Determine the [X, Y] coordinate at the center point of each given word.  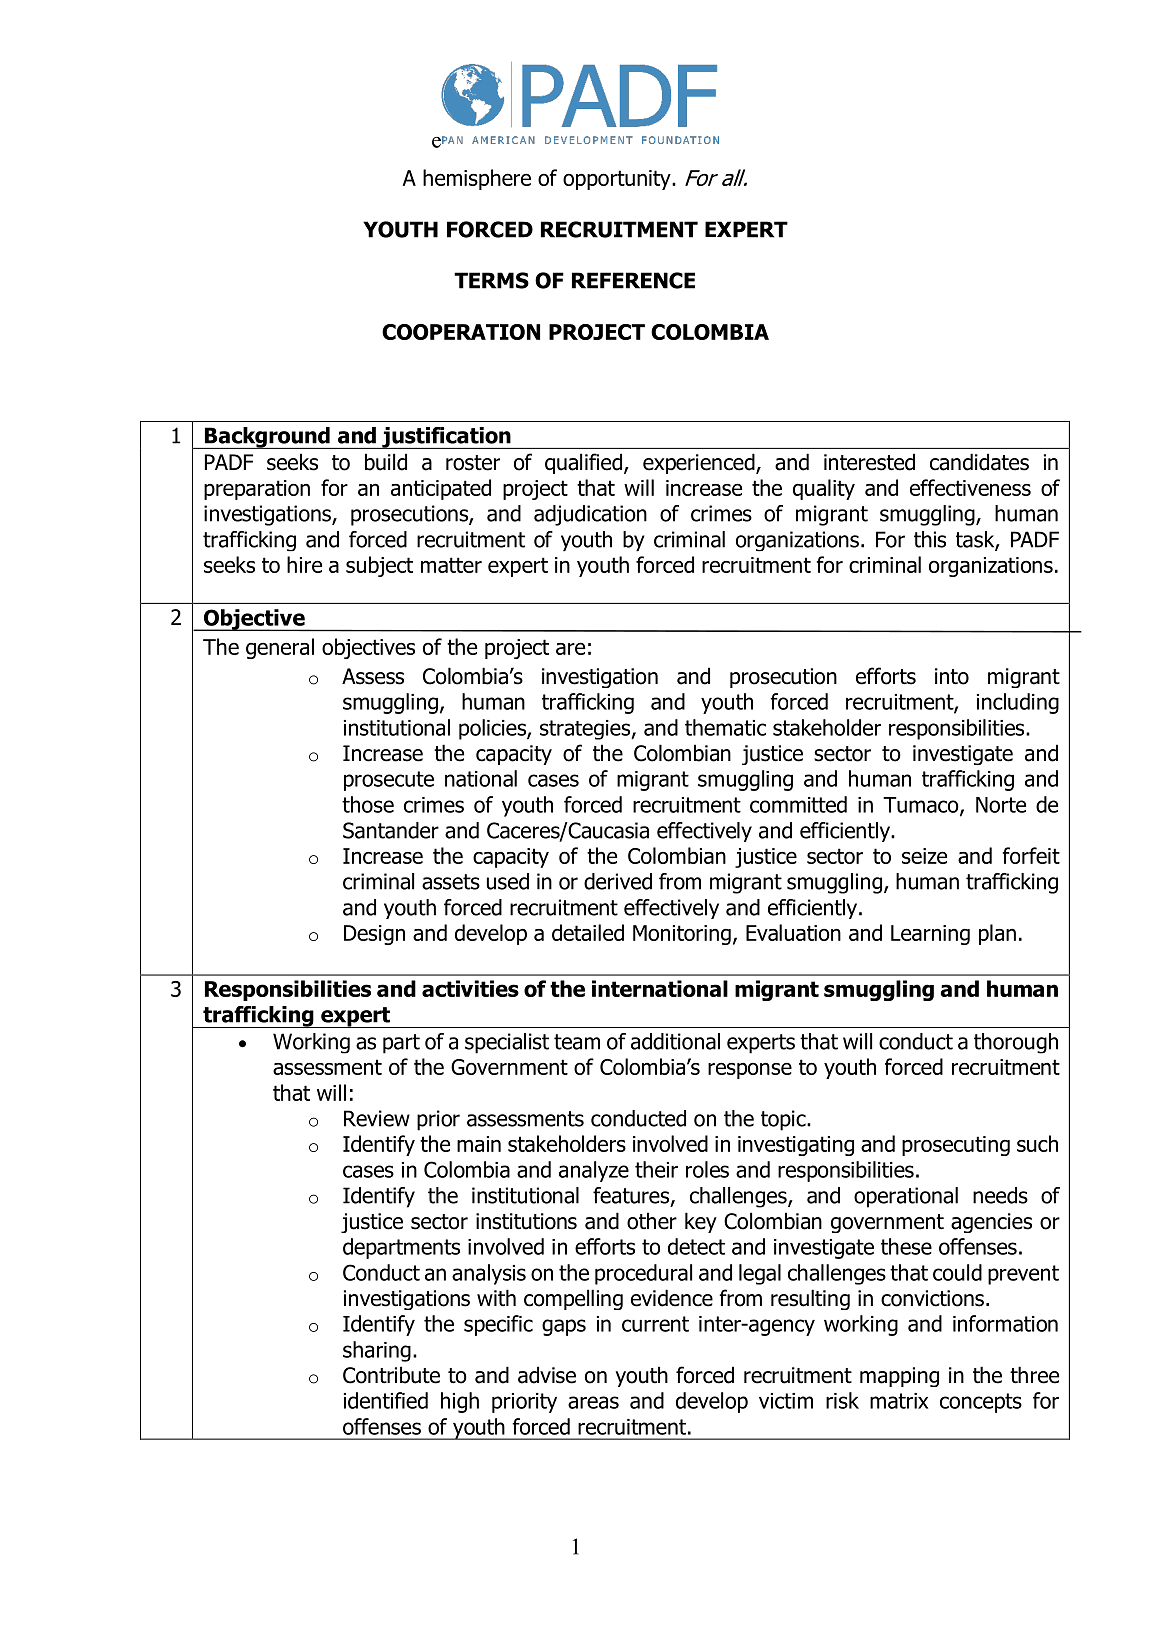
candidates [979, 462]
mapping [899, 1377]
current [655, 1324]
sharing [377, 1351]
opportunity [618, 180]
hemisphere [477, 179]
